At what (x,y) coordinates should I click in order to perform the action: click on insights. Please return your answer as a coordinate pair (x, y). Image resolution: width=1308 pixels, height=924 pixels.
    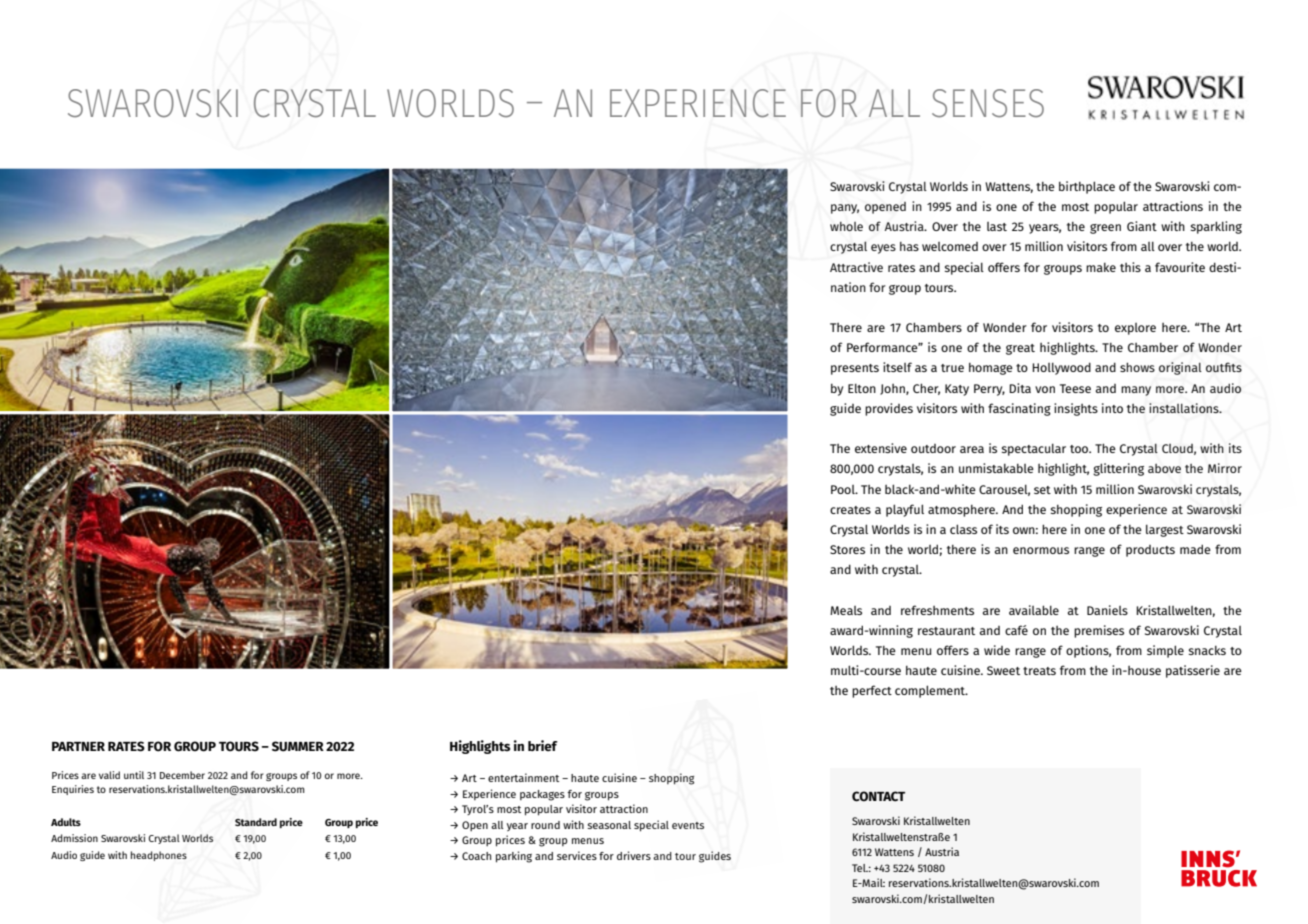
    Looking at the image, I should click on (1076, 409).
